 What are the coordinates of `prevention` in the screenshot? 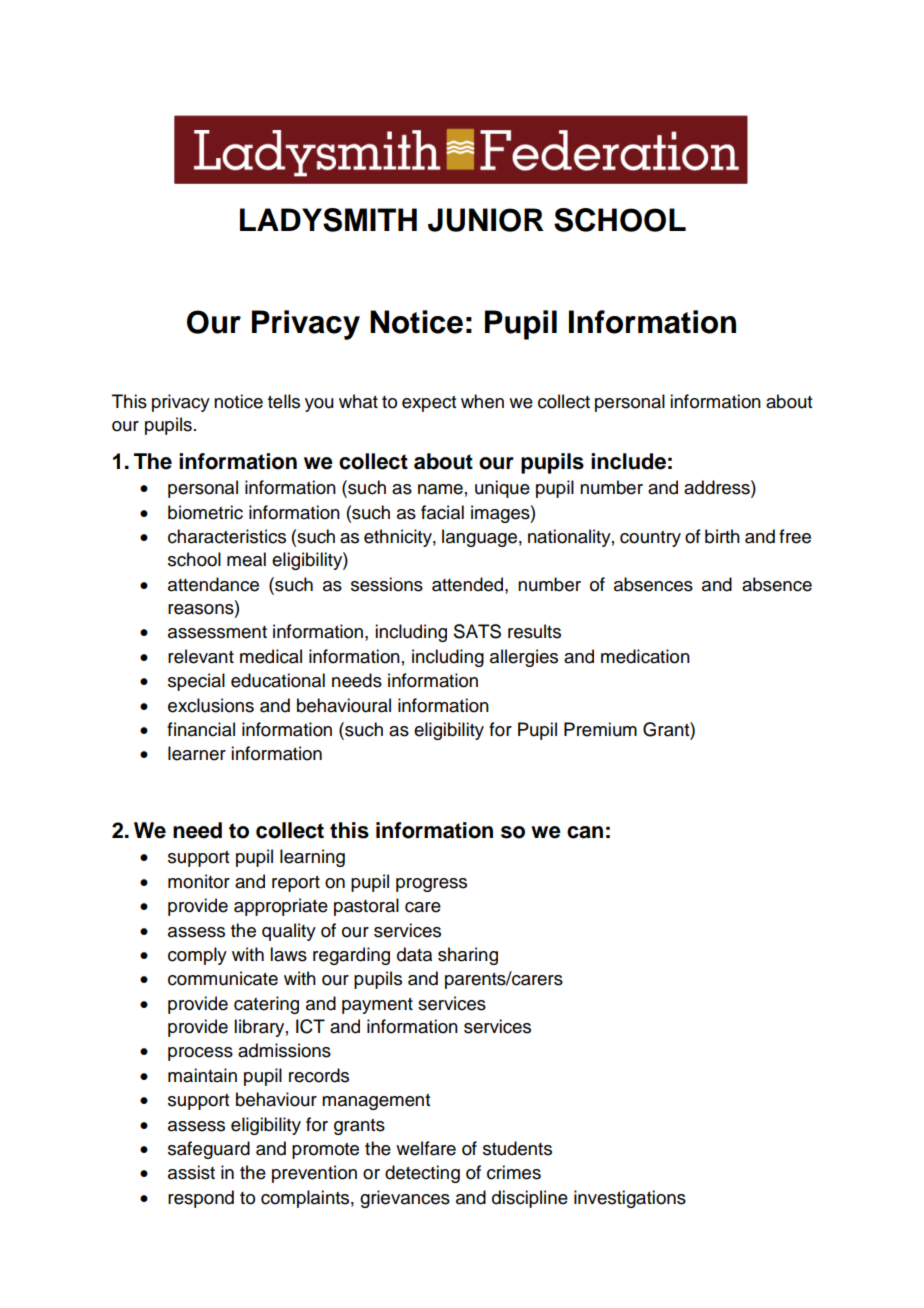 It's located at (314, 1174).
